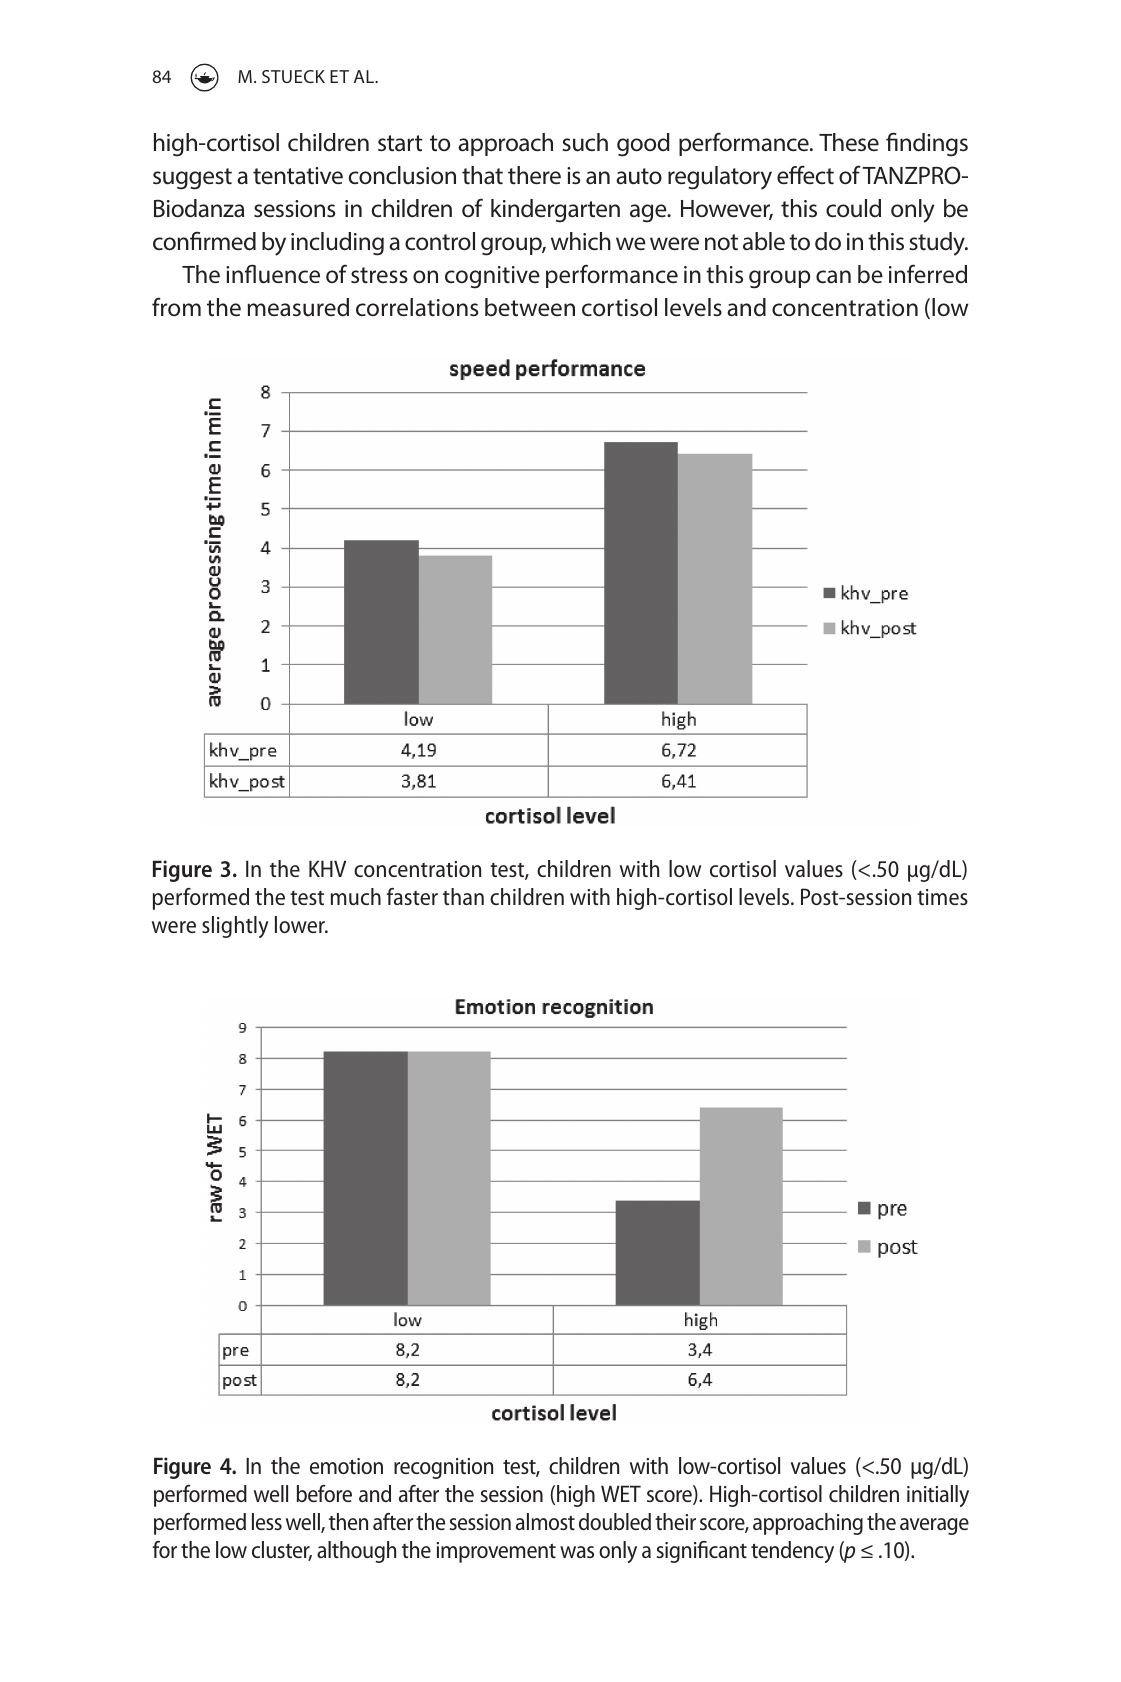  Describe the element at coordinates (545, 1521) in the screenshot. I see `almost` at that location.
